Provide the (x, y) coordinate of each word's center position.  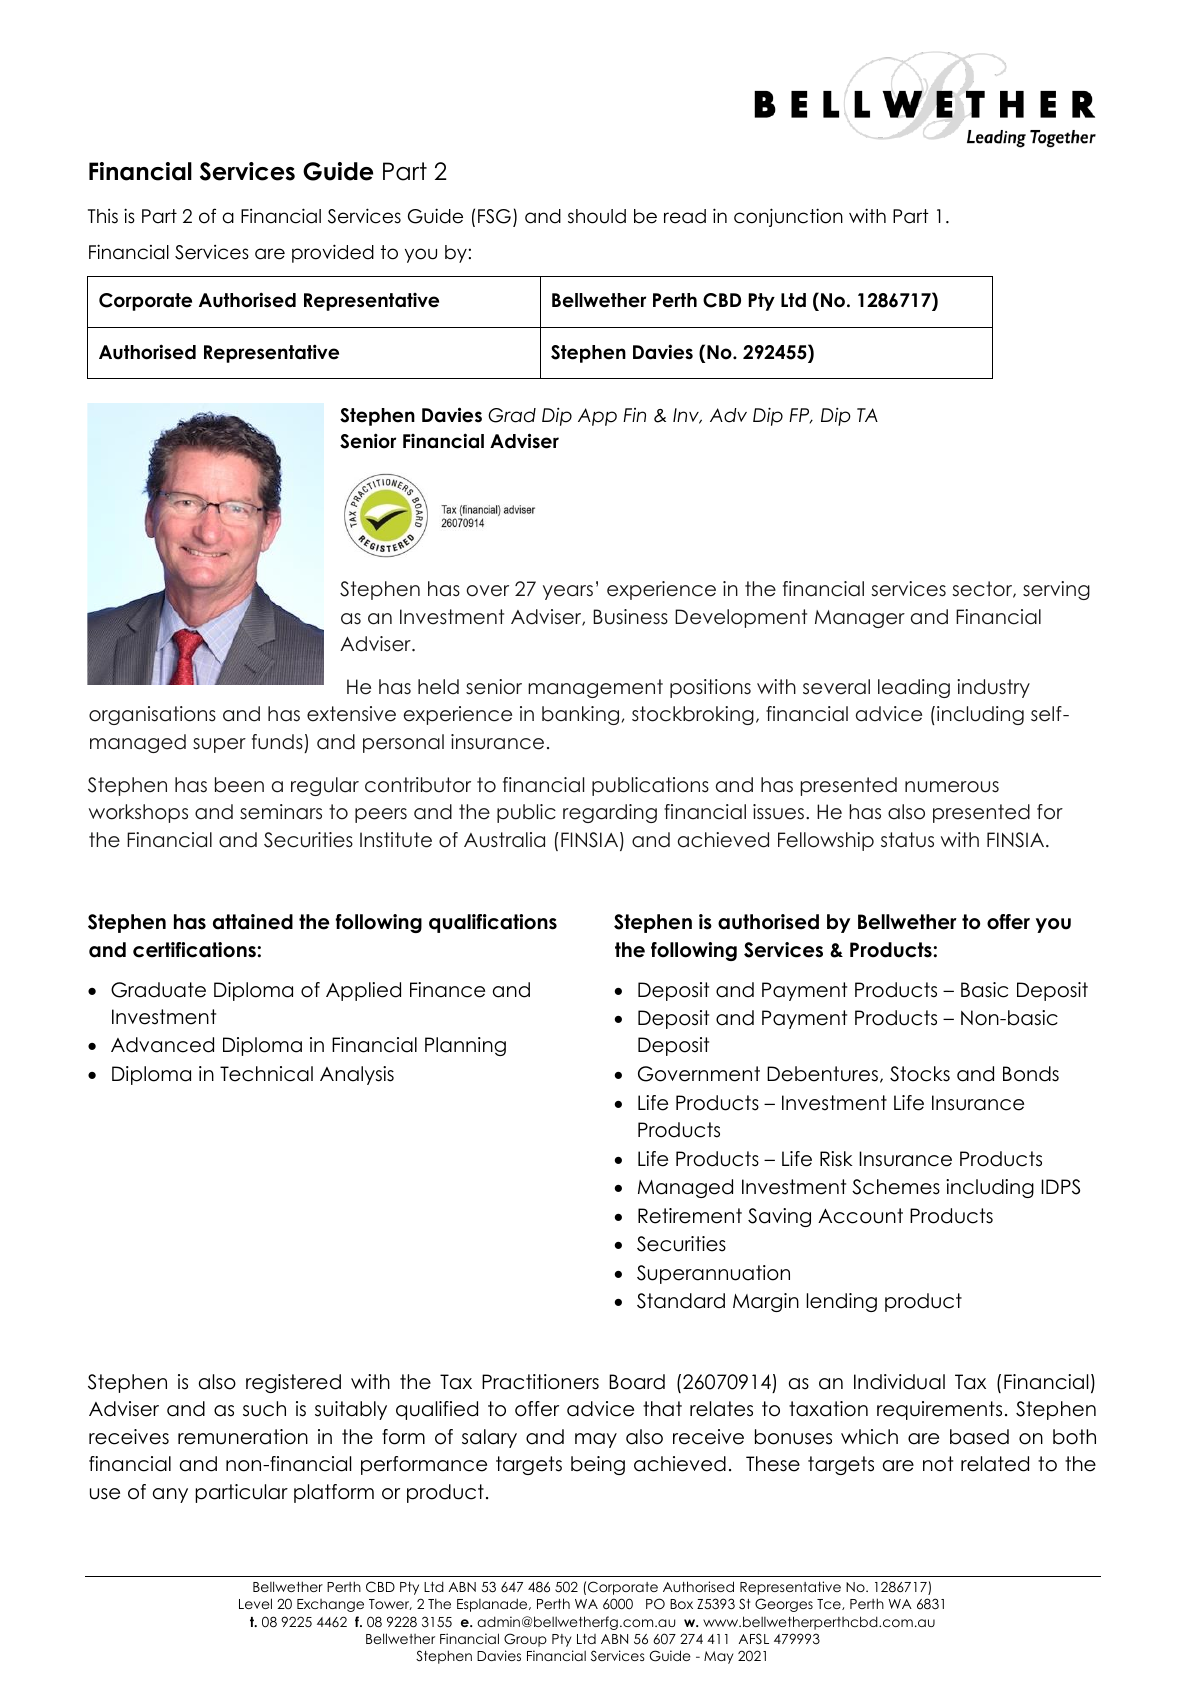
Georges (784, 1605)
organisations (152, 715)
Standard (681, 1301)
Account (860, 1216)
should (597, 216)
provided (333, 253)
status (907, 840)
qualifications (493, 923)
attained (253, 922)
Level (255, 1603)
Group (525, 1640)
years (568, 592)
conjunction (788, 217)
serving (1056, 590)
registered (293, 1383)
